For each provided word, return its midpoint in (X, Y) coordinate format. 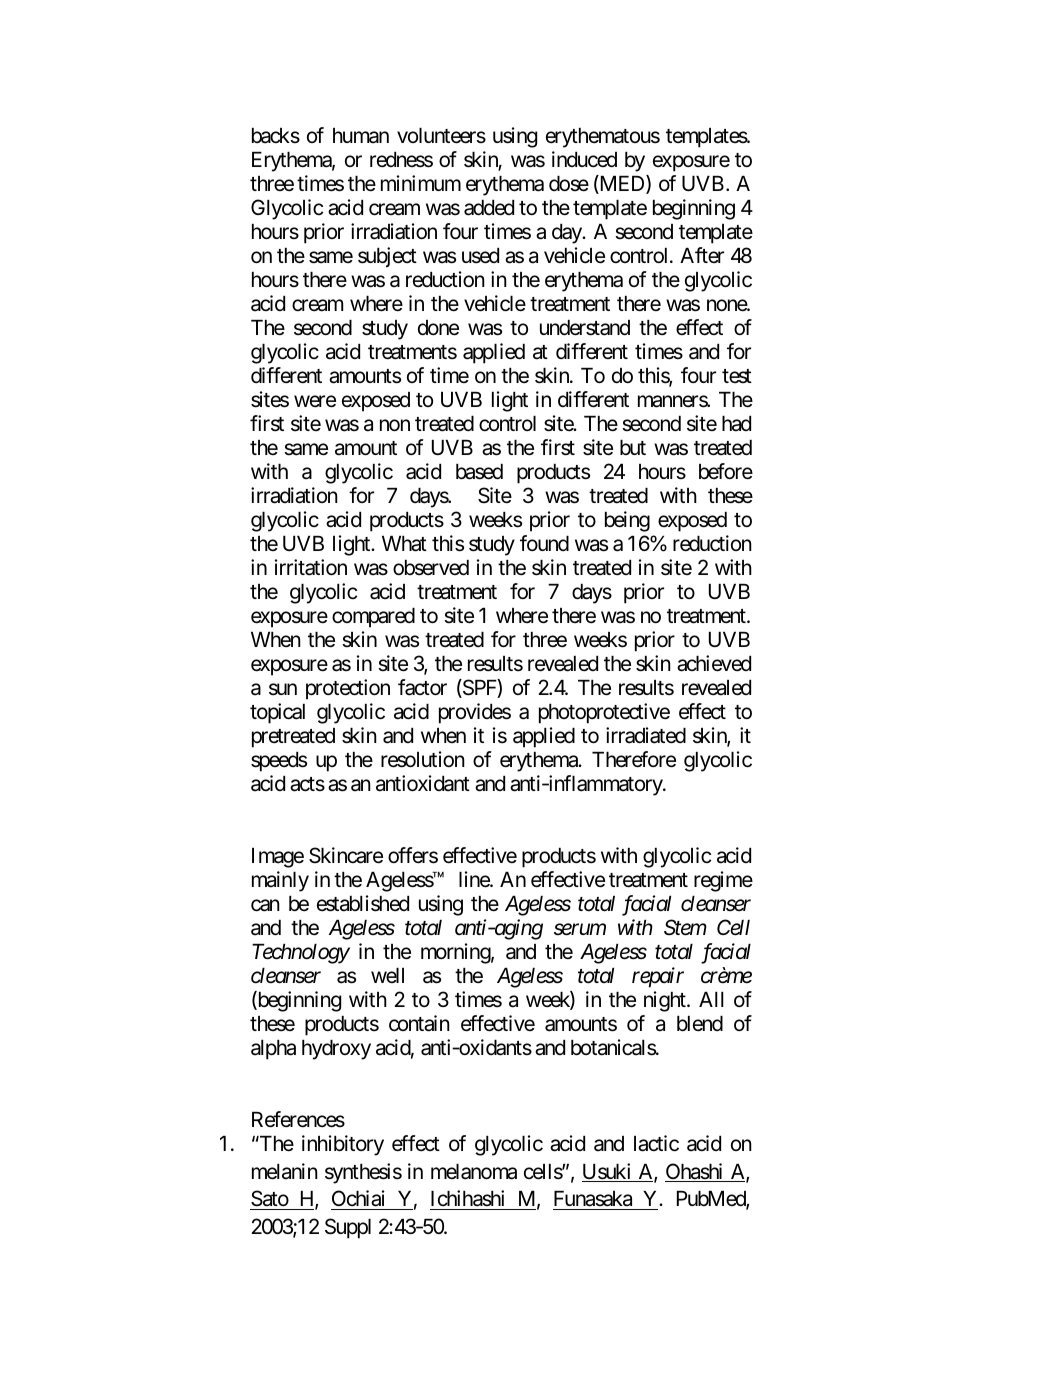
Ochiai (358, 1198)
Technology (301, 954)
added (489, 208)
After (702, 255)
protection (348, 689)
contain (419, 1023)
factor (422, 687)
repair (658, 977)
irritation (311, 567)
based (479, 472)
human (361, 136)
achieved (714, 663)
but (633, 447)
